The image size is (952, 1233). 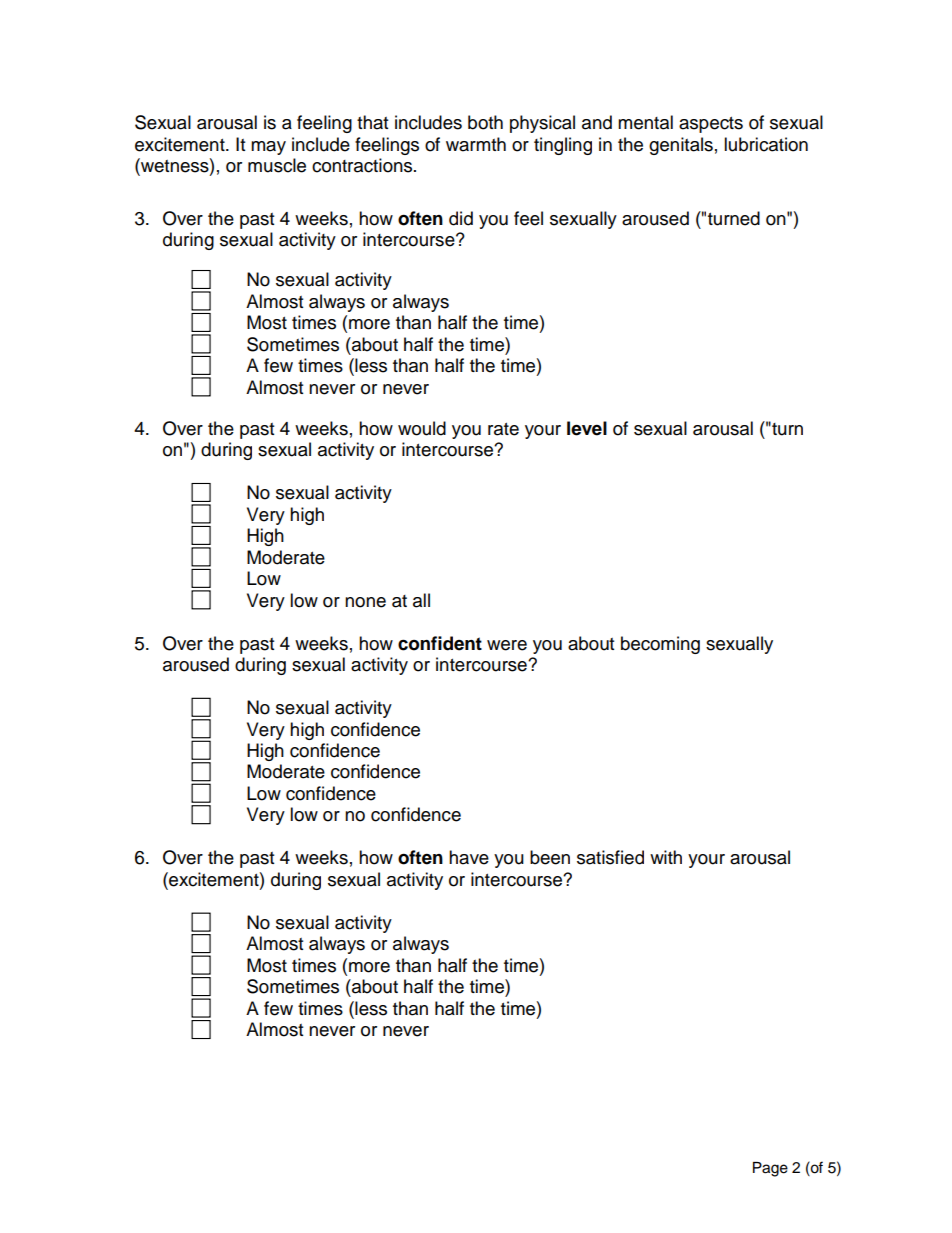 I want to click on confident, so click(x=440, y=643).
